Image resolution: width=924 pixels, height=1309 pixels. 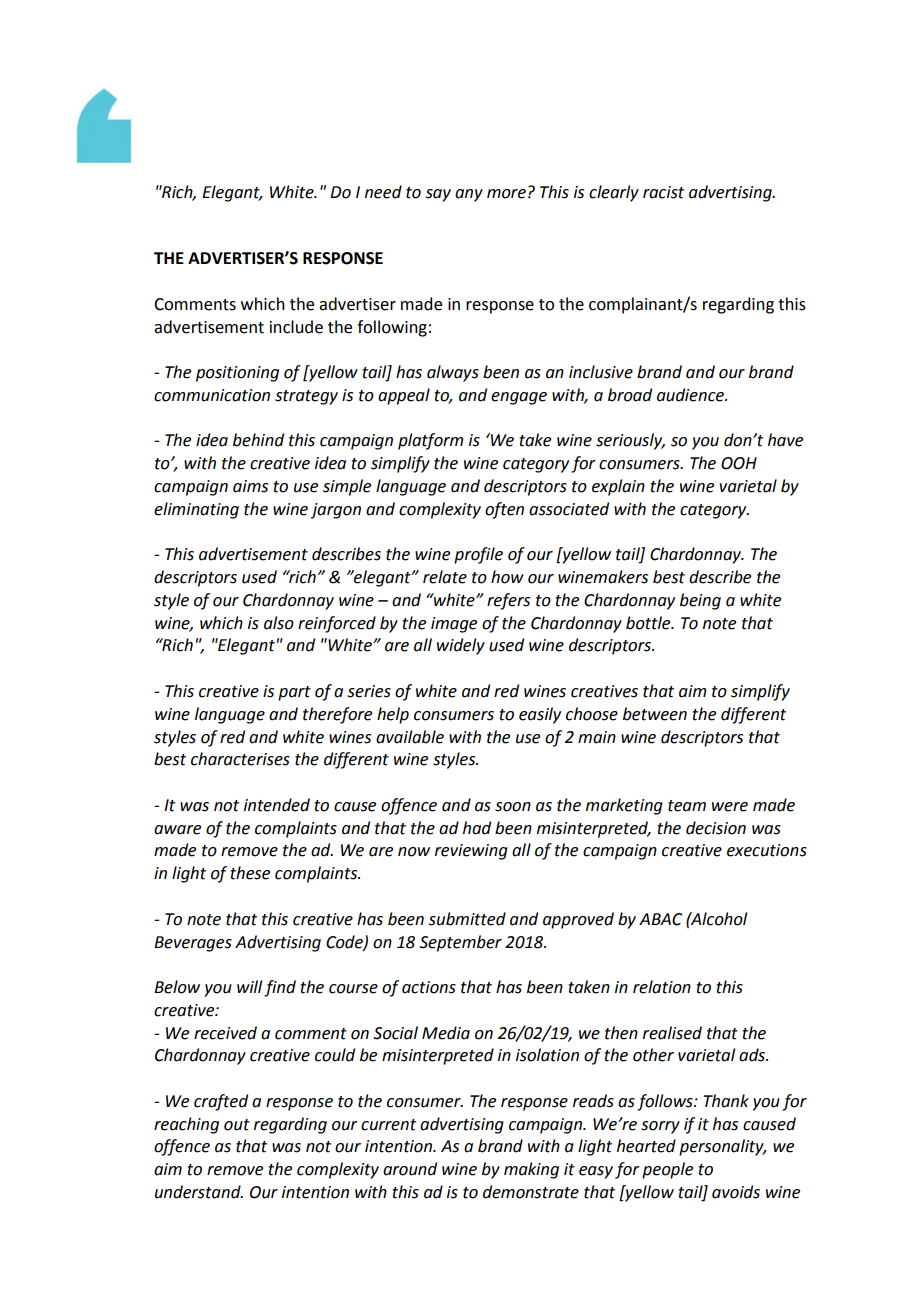 What do you see at coordinates (296, 327) in the screenshot?
I see `include` at bounding box center [296, 327].
